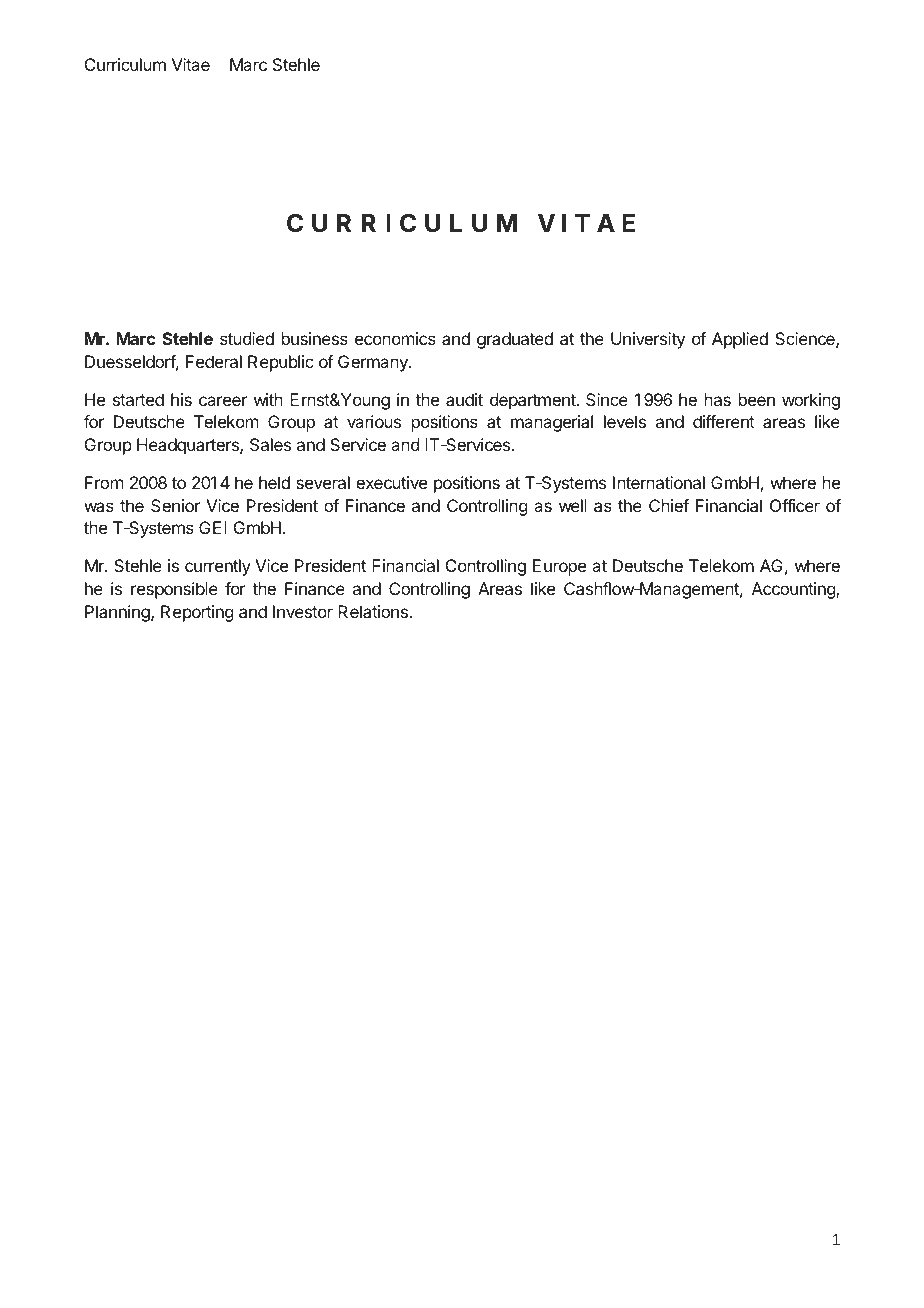  What do you see at coordinates (125, 64) in the screenshot?
I see `Curriculum` at bounding box center [125, 64].
